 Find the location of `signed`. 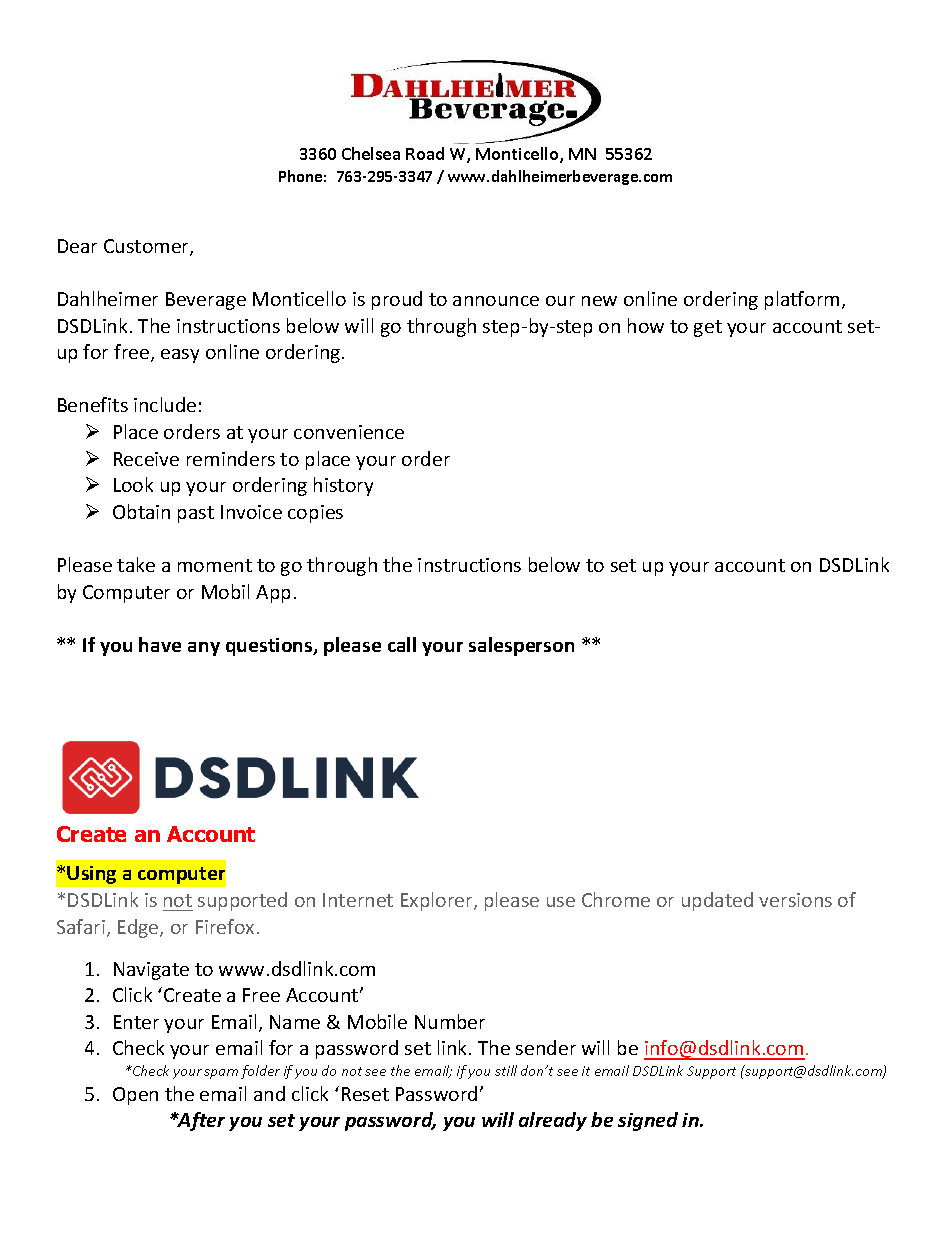

signed is located at coordinates (648, 1121).
